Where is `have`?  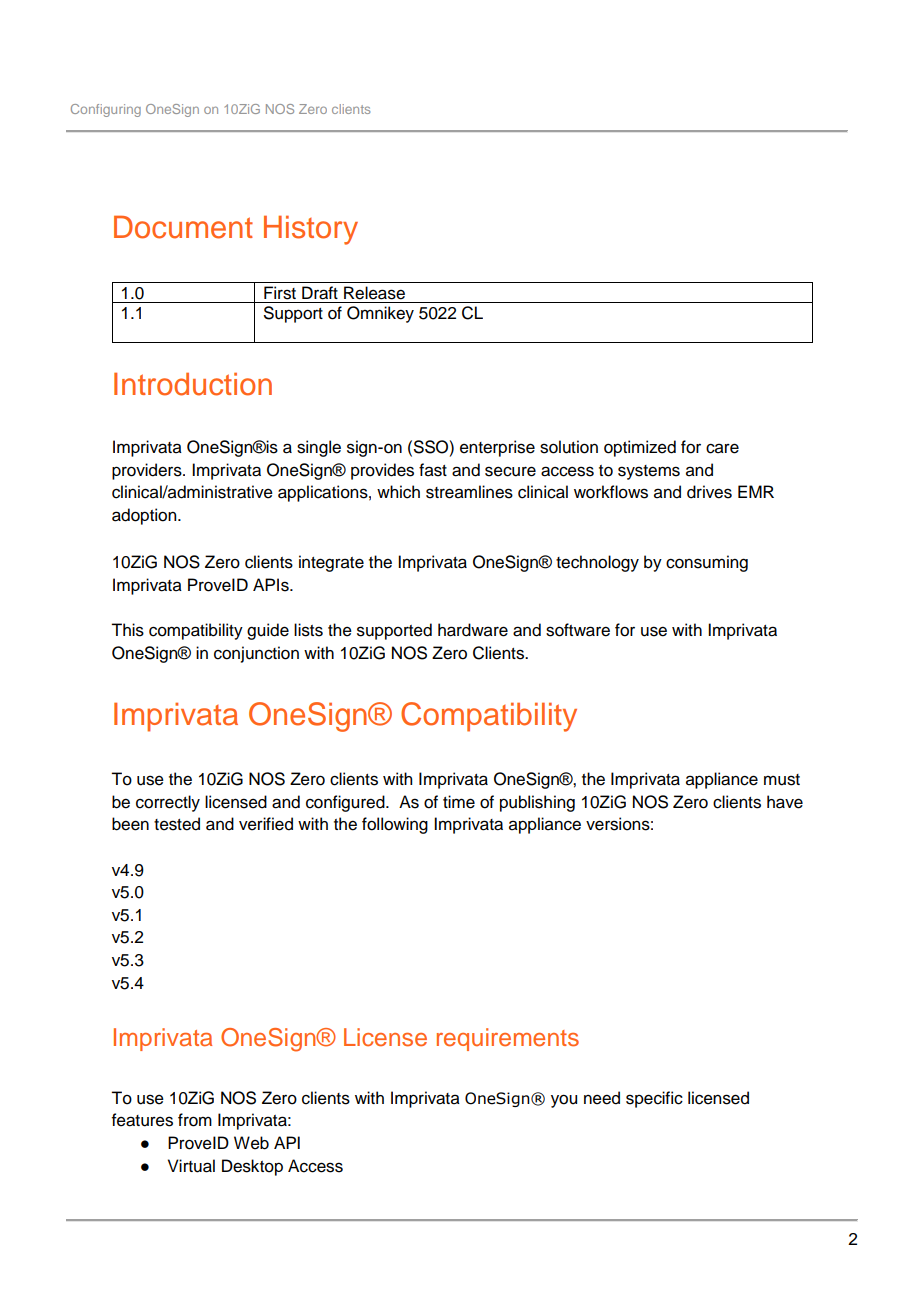 have is located at coordinates (785, 802).
